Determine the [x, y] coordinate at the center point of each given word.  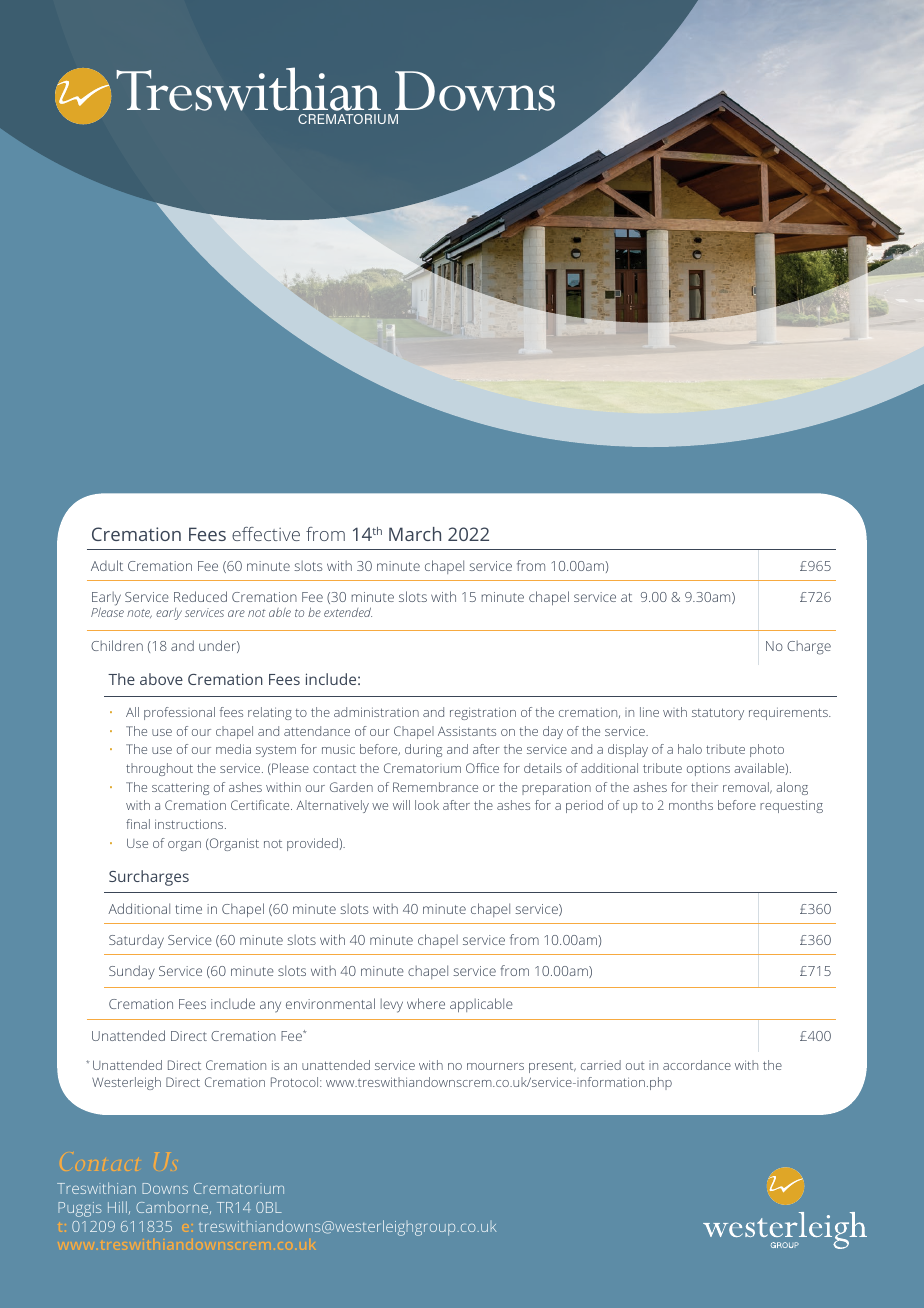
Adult [107, 565]
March [415, 534]
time [188, 909]
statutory [718, 714]
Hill [117, 1207]
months [691, 805]
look [427, 805]
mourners [495, 1066]
